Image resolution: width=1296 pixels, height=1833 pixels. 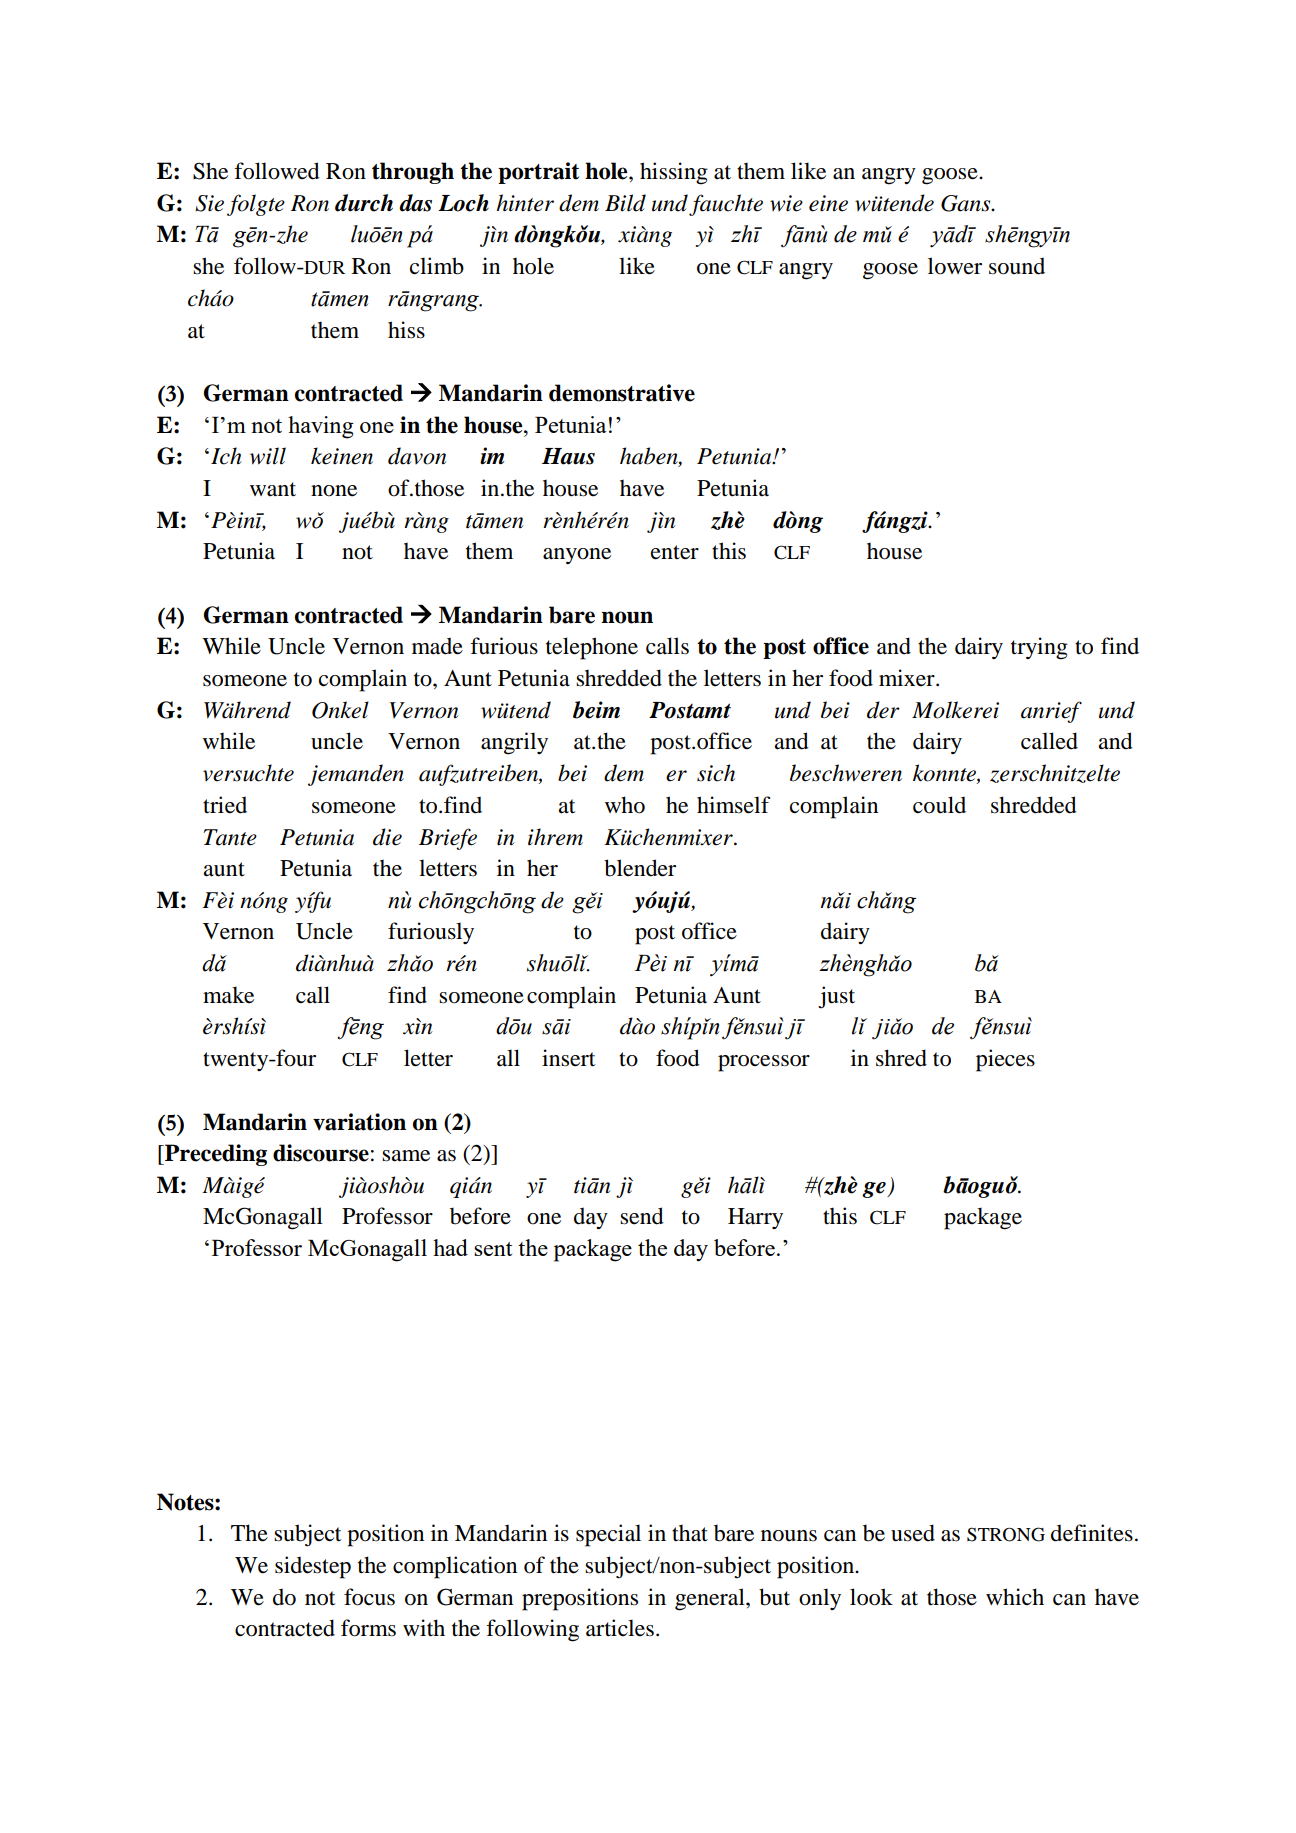 I want to click on jemanden, so click(x=356, y=775).
